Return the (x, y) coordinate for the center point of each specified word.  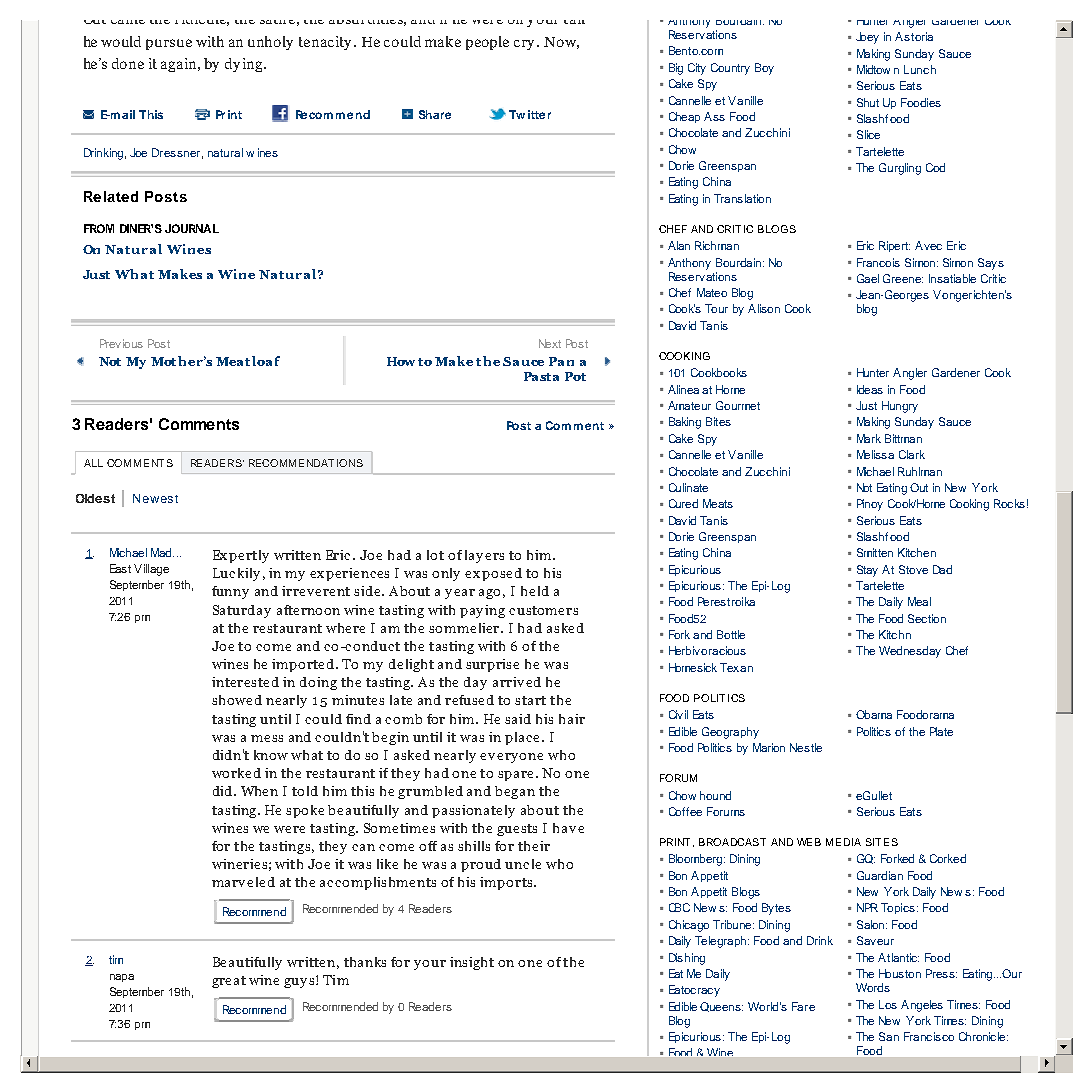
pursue (169, 44)
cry (526, 45)
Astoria (914, 36)
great (229, 982)
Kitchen (917, 552)
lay (474, 556)
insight (472, 963)
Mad (162, 552)
